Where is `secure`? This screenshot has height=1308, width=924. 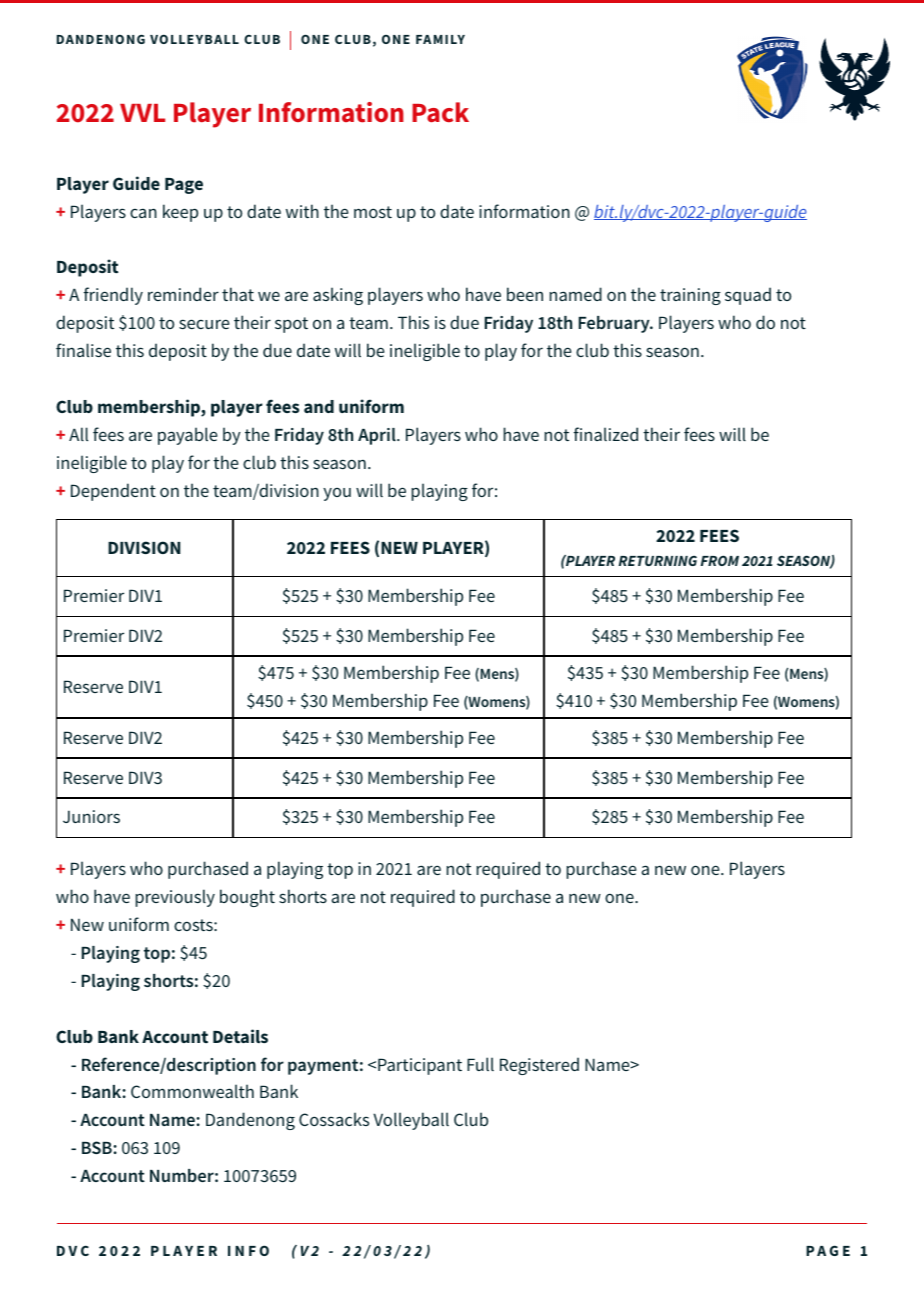
secure is located at coordinates (204, 324).
